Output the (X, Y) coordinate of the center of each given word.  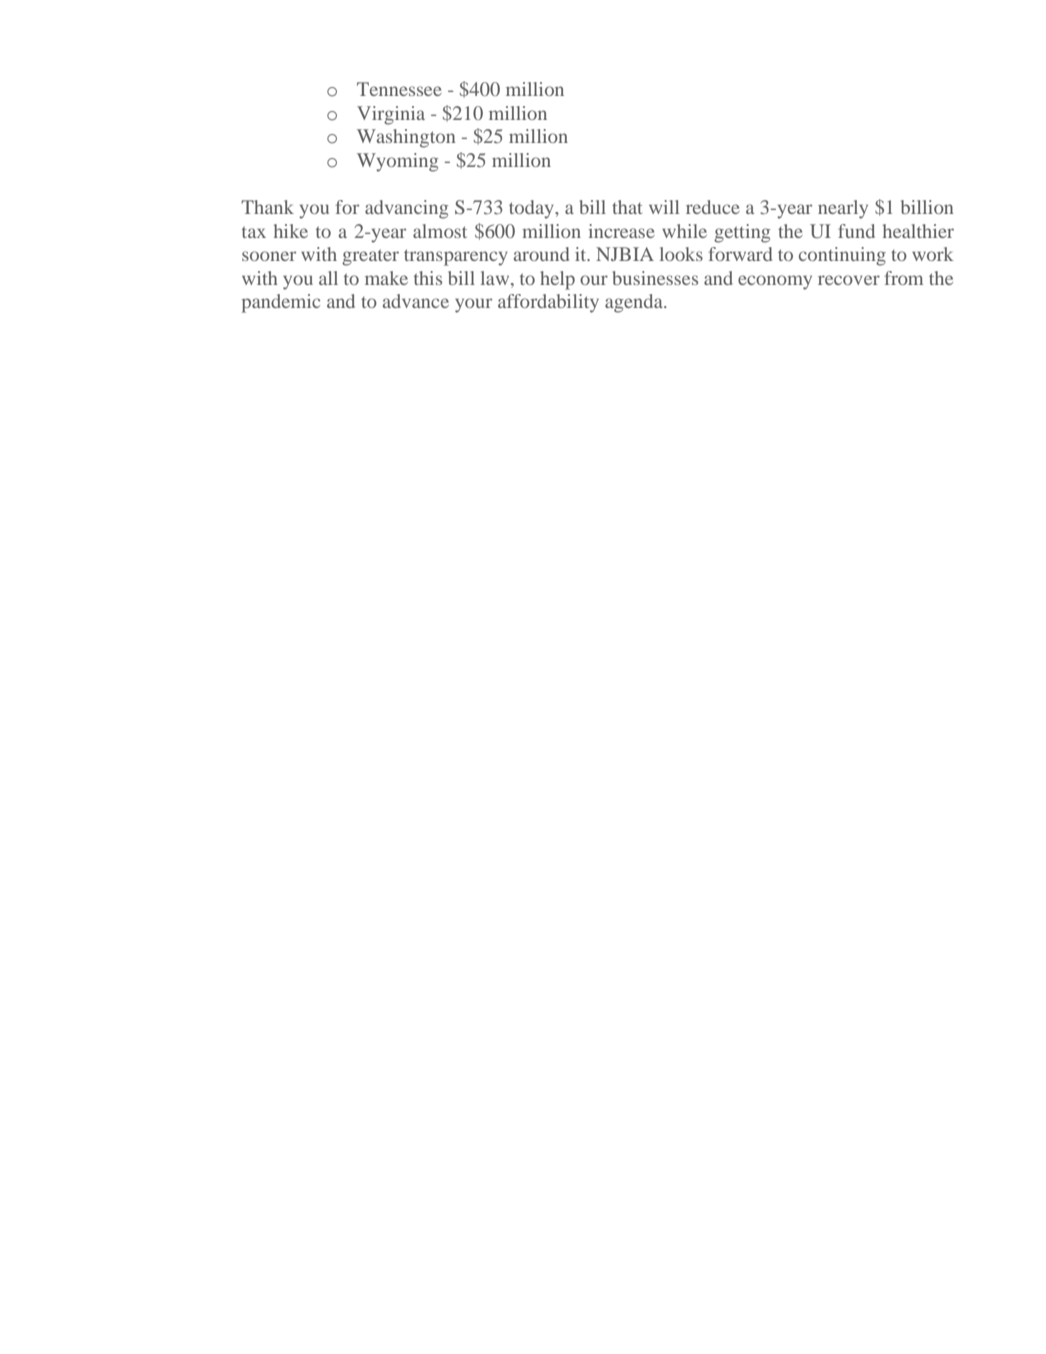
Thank (267, 207)
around (541, 254)
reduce (713, 207)
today (532, 209)
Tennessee (399, 89)
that (627, 207)
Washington (406, 138)
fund (856, 231)
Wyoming (397, 162)
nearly (843, 209)
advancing (406, 209)
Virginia (391, 115)
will (664, 207)
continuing (842, 256)
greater (370, 257)
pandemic (281, 303)
